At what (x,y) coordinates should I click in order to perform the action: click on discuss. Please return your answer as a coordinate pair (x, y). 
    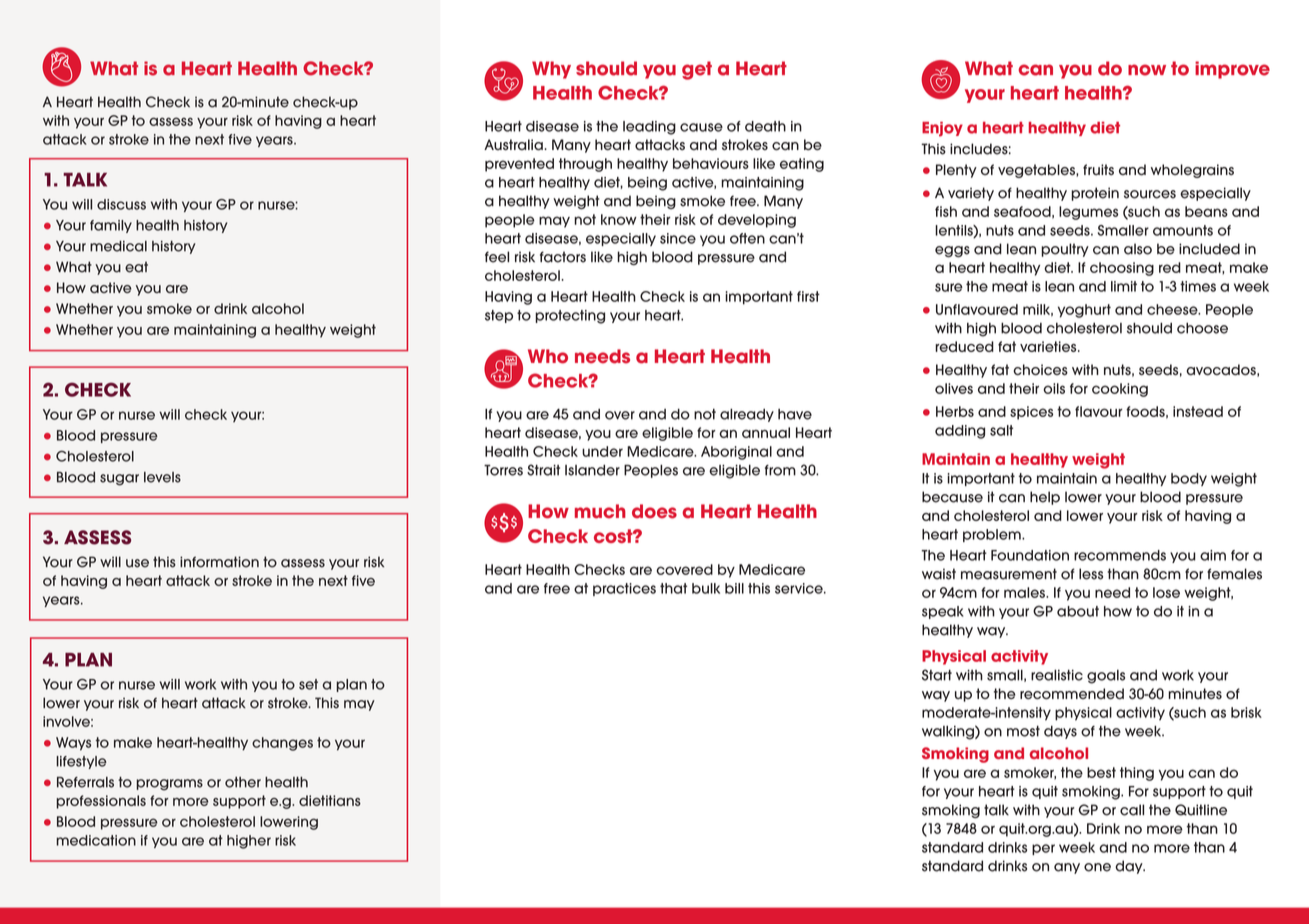
    Looking at the image, I should click on (121, 204).
